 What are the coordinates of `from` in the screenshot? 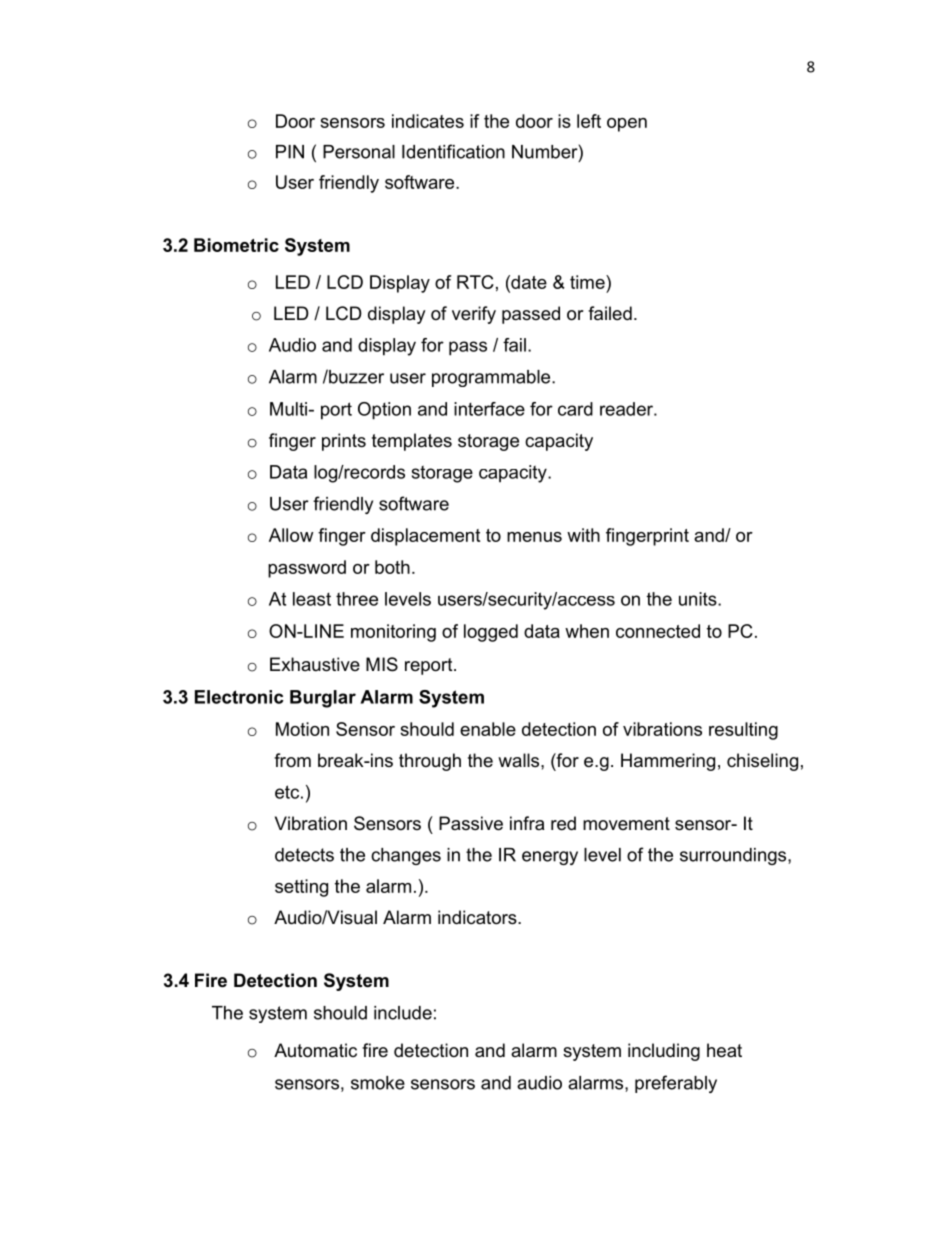 It's located at (292, 760).
